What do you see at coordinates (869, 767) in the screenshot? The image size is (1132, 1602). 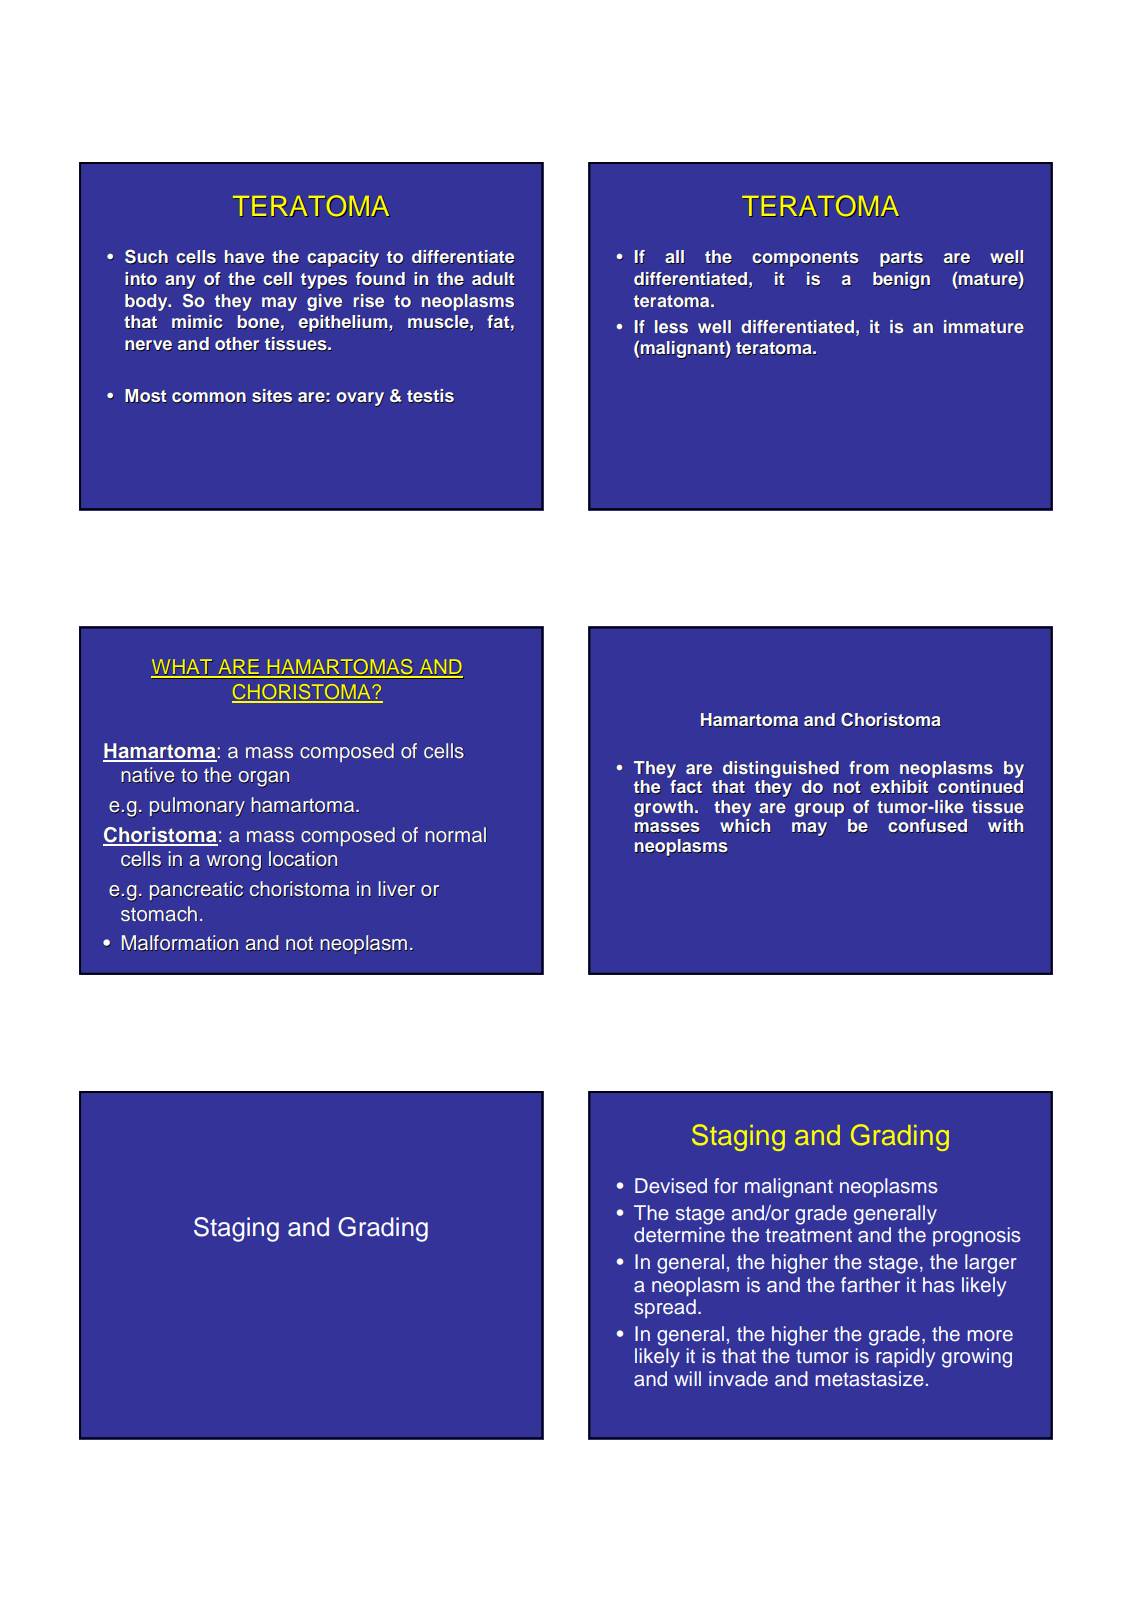 I see `from` at bounding box center [869, 767].
